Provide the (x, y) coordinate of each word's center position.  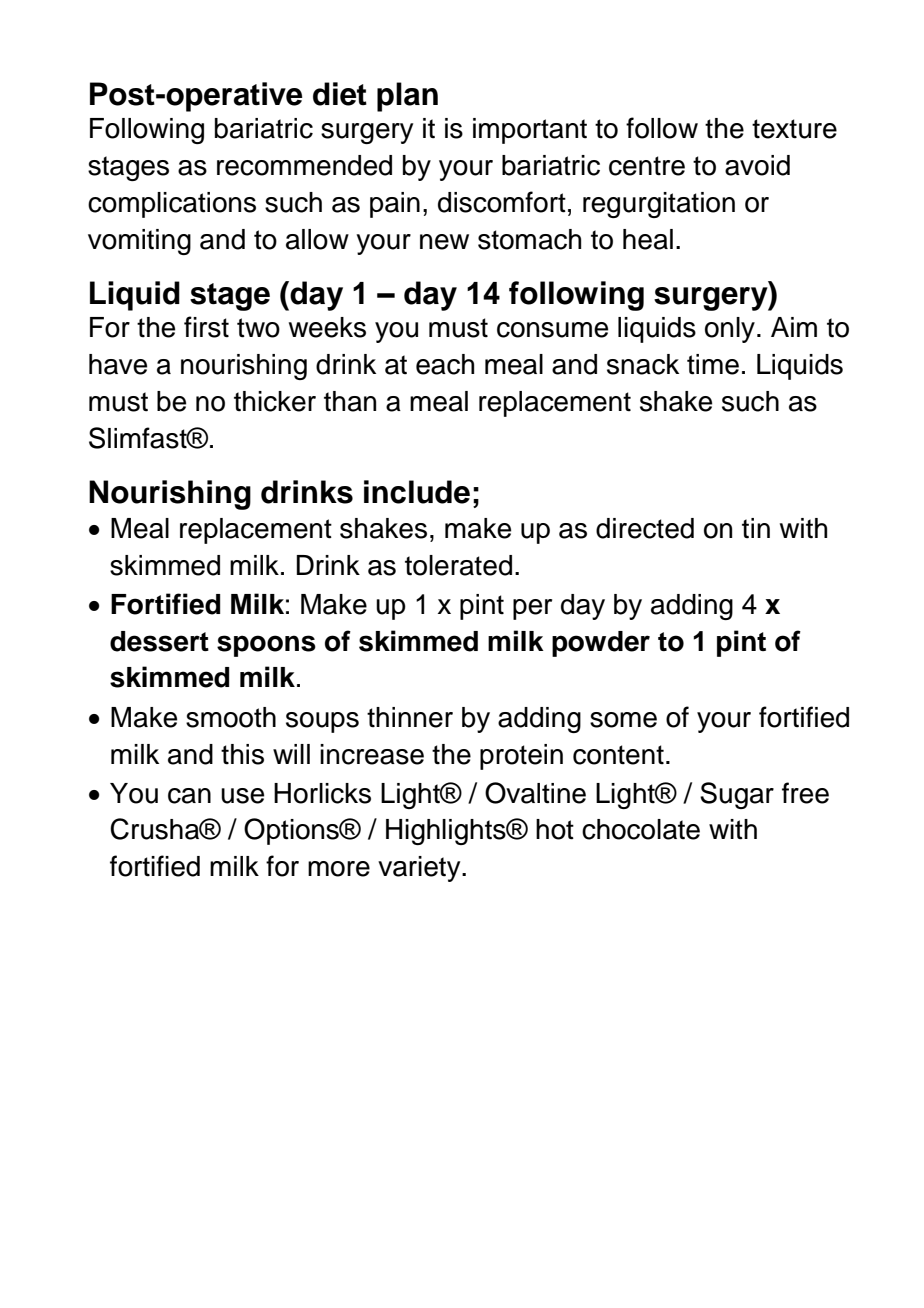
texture (794, 129)
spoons (266, 646)
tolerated (458, 565)
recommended (304, 165)
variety (420, 869)
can (189, 796)
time (713, 364)
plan (407, 97)
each (445, 364)
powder (601, 644)
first (206, 327)
